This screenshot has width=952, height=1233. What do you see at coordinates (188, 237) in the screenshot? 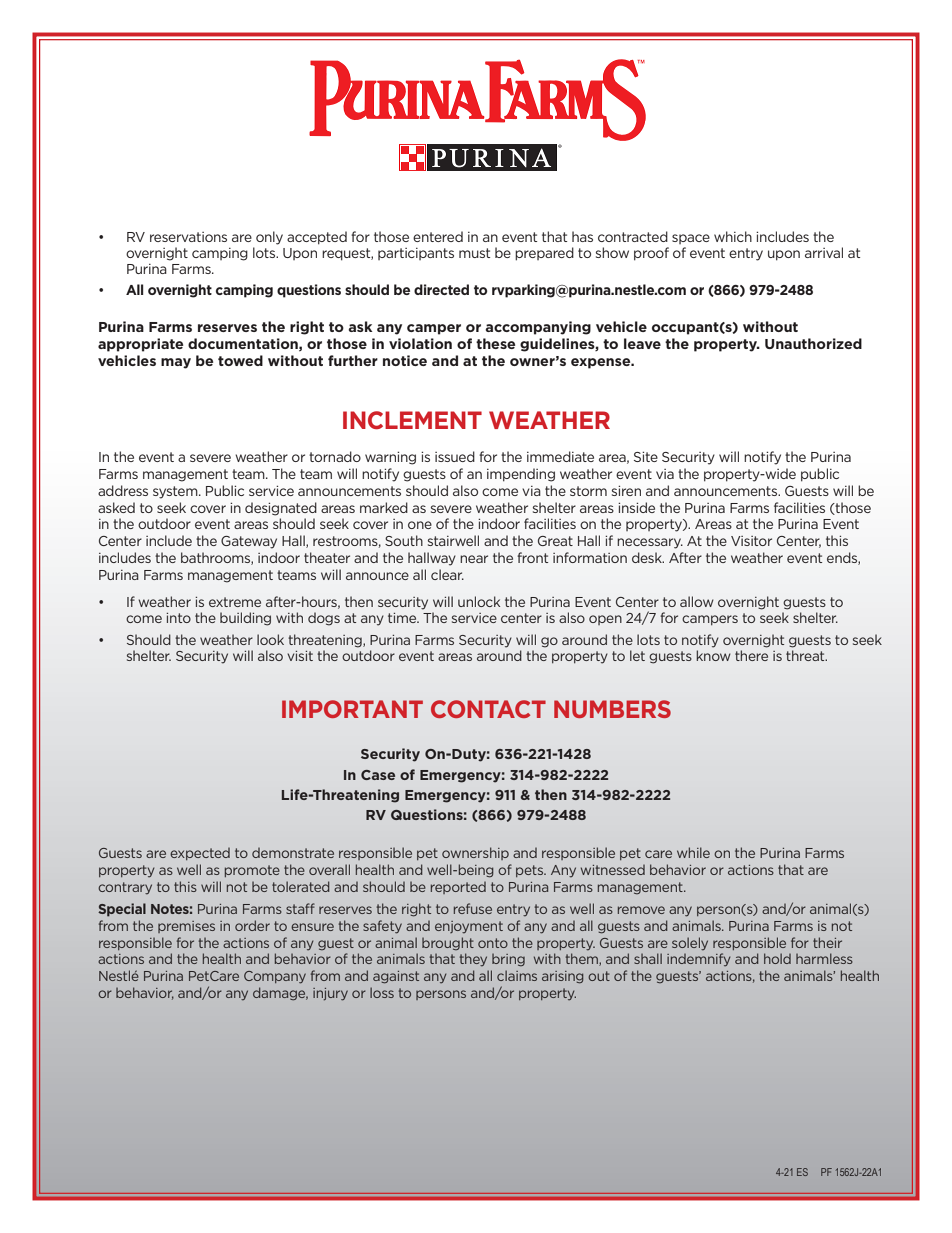
I see `reservations` at bounding box center [188, 237].
